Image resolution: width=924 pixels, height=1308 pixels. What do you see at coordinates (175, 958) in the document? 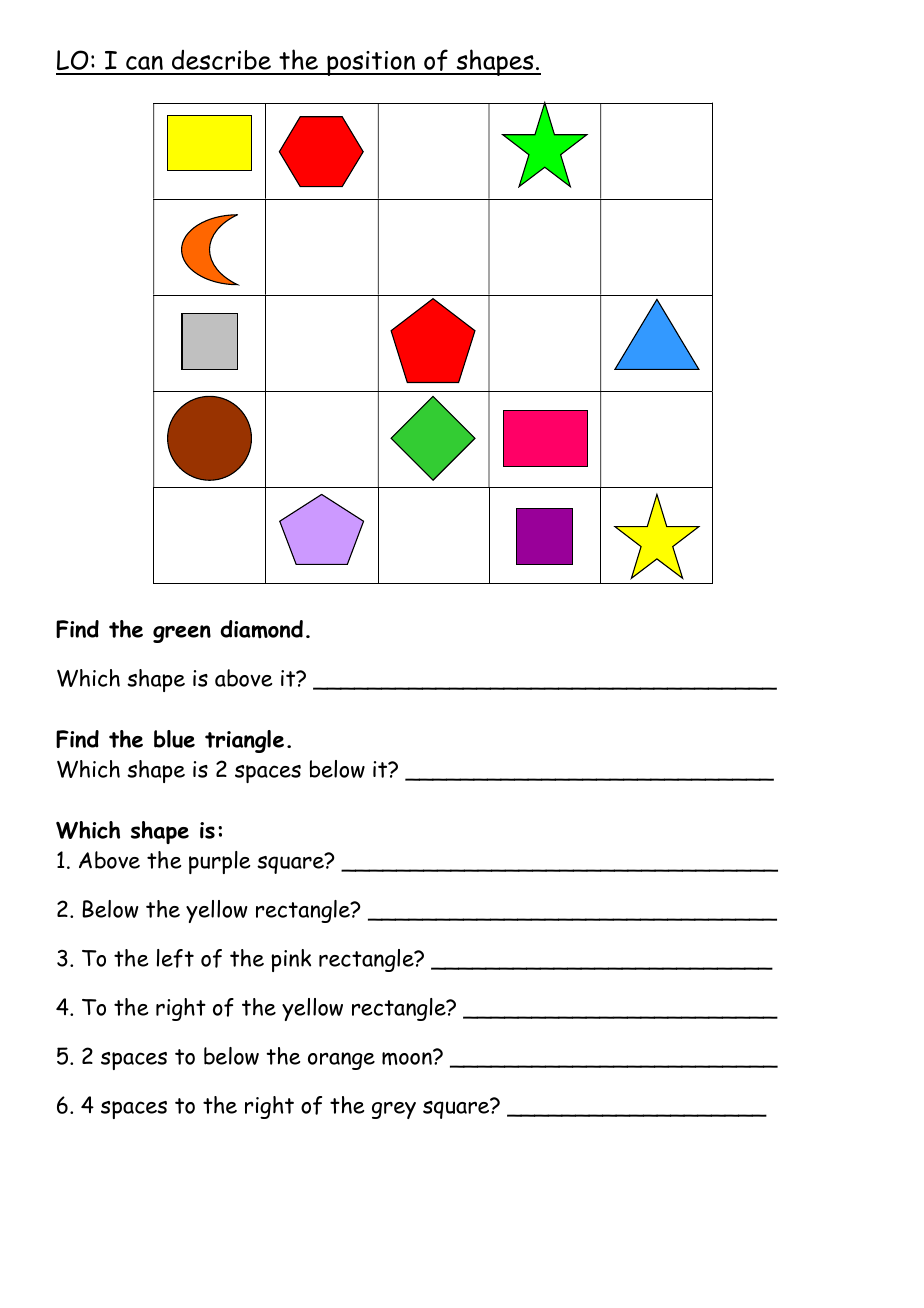
I see `left` at bounding box center [175, 958].
